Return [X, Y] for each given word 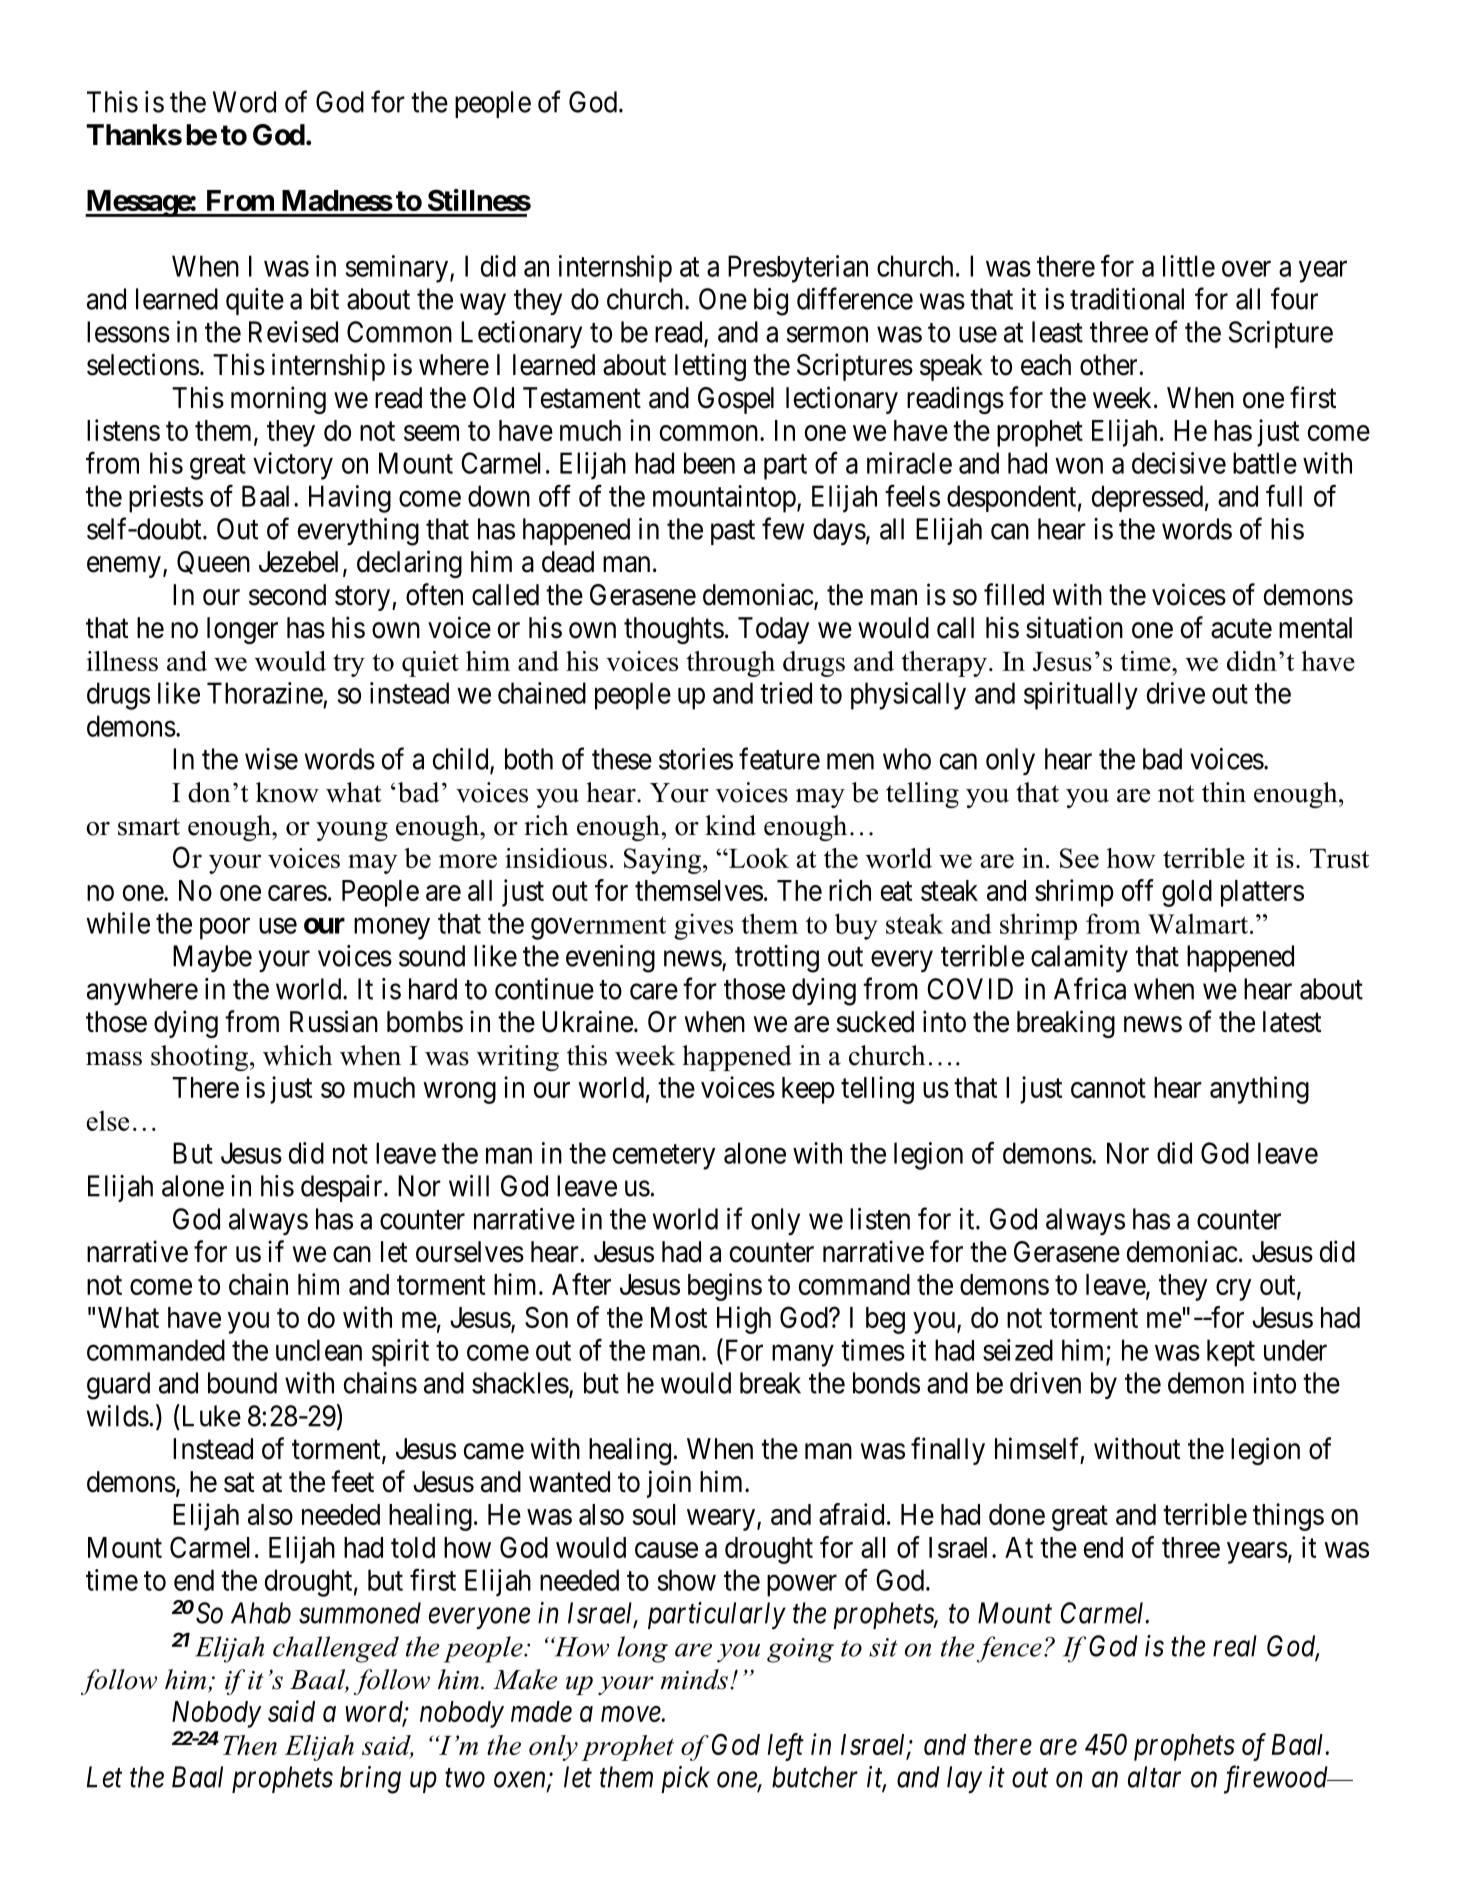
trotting [777, 959]
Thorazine [265, 693]
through [730, 664]
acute [1241, 629]
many [803, 1356]
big [771, 302]
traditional [1127, 299]
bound [242, 1383]
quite [255, 301]
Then [250, 1745]
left [786, 1747]
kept [1231, 1353]
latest [1292, 1022]
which [297, 1055]
